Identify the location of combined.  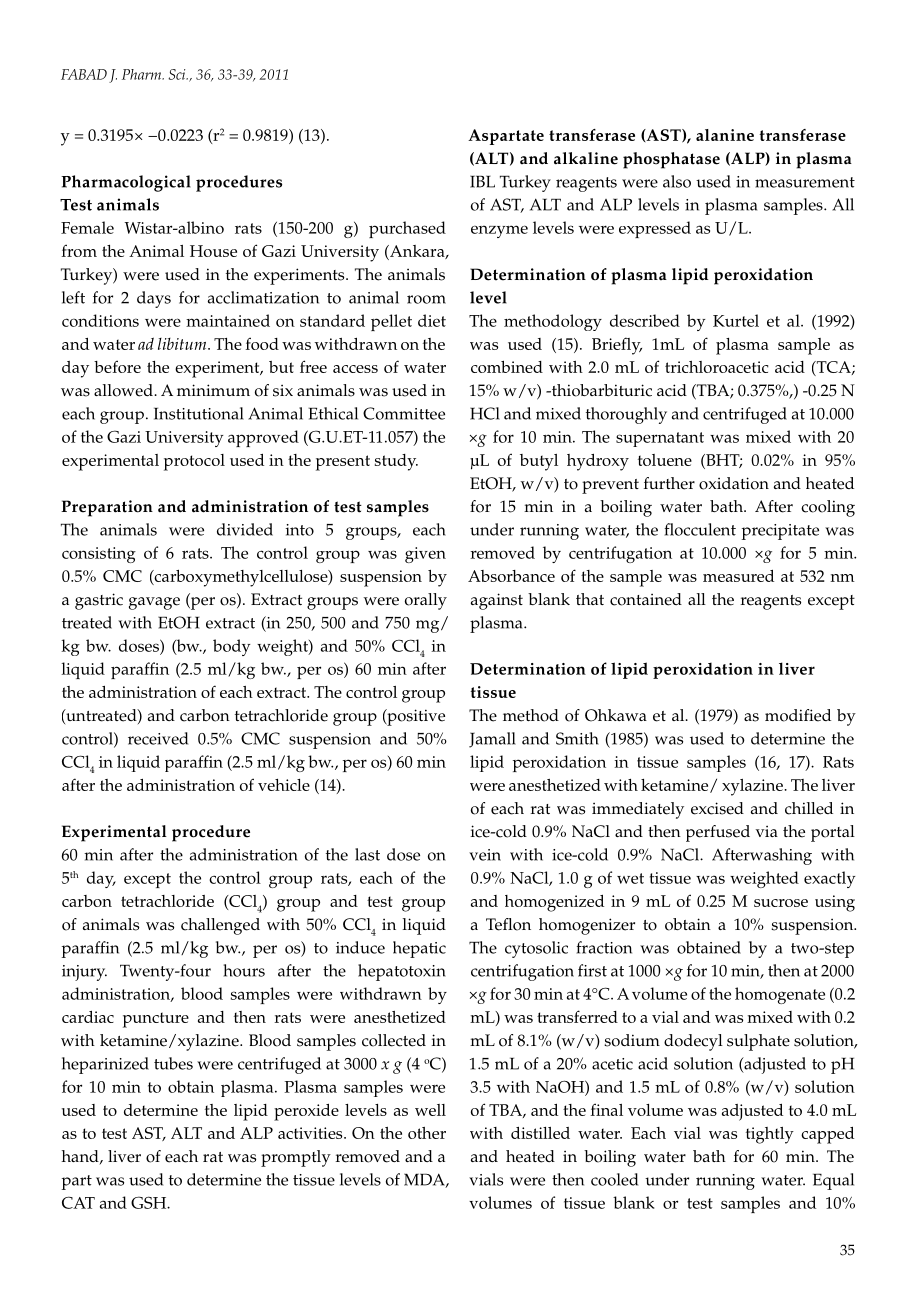
(507, 367).
